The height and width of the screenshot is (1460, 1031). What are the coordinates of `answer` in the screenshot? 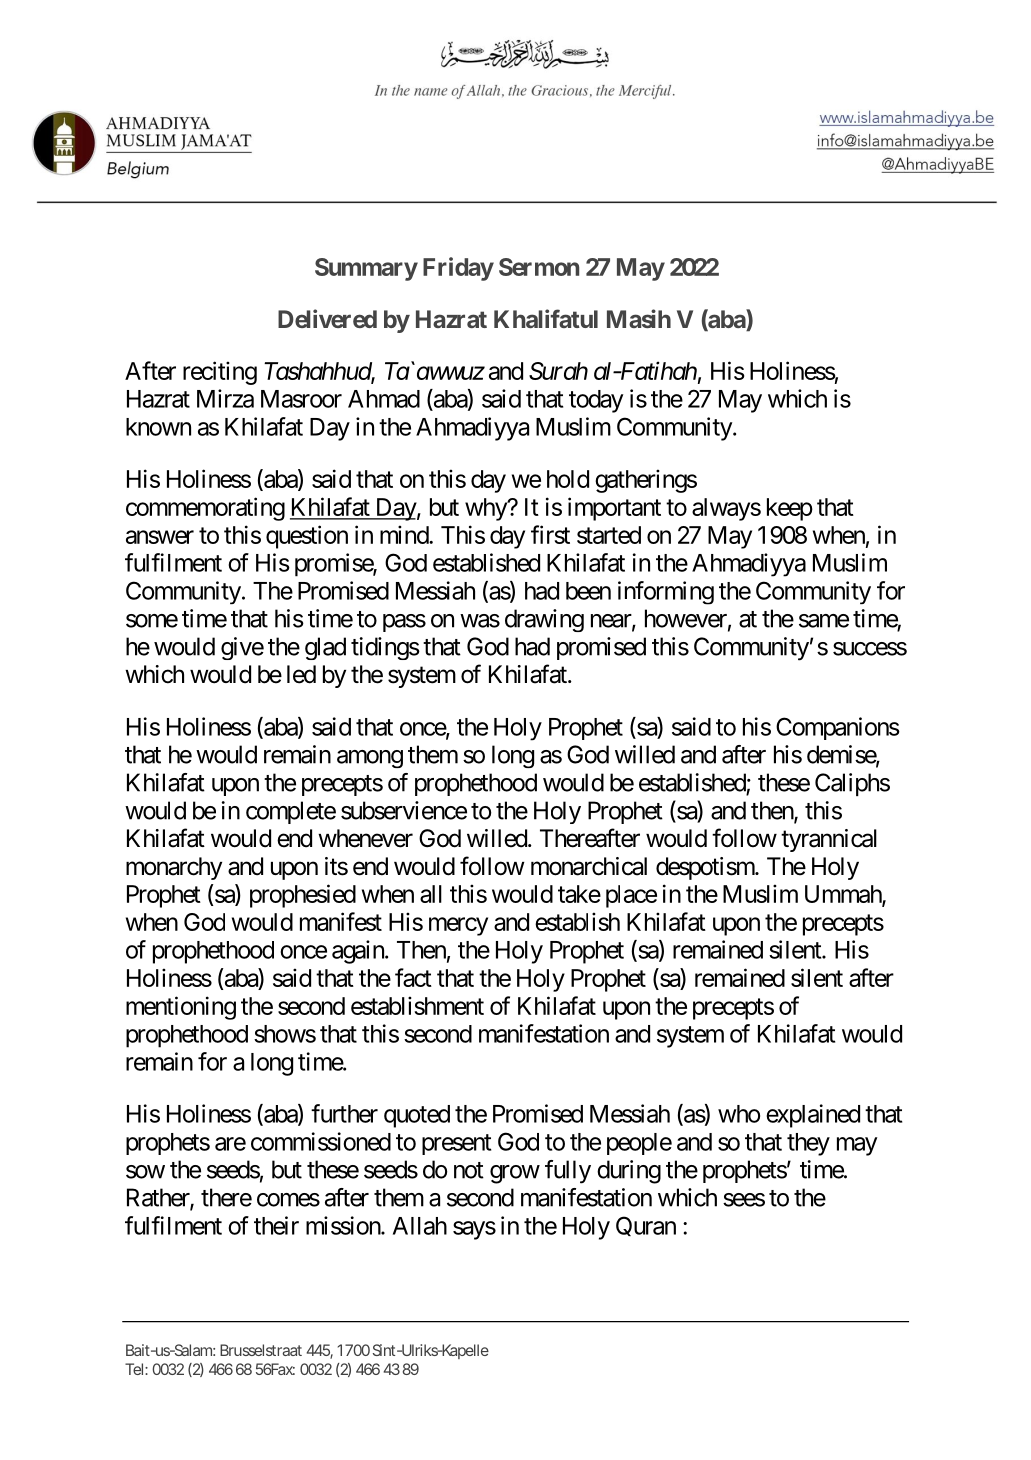 It's located at (160, 537).
